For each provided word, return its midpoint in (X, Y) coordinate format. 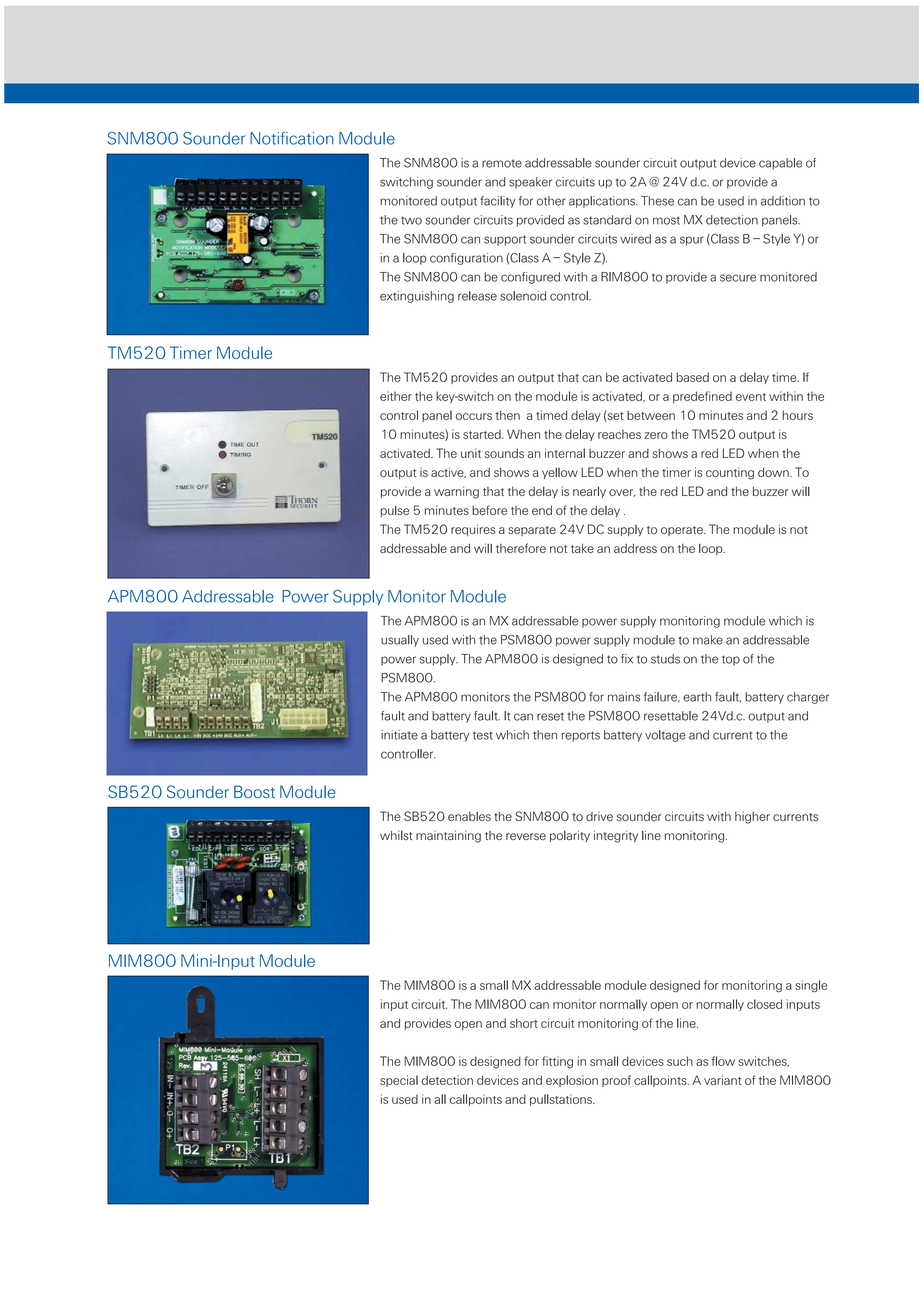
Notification (292, 138)
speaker (530, 183)
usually (400, 641)
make (708, 640)
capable (780, 164)
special (399, 1081)
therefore (521, 548)
